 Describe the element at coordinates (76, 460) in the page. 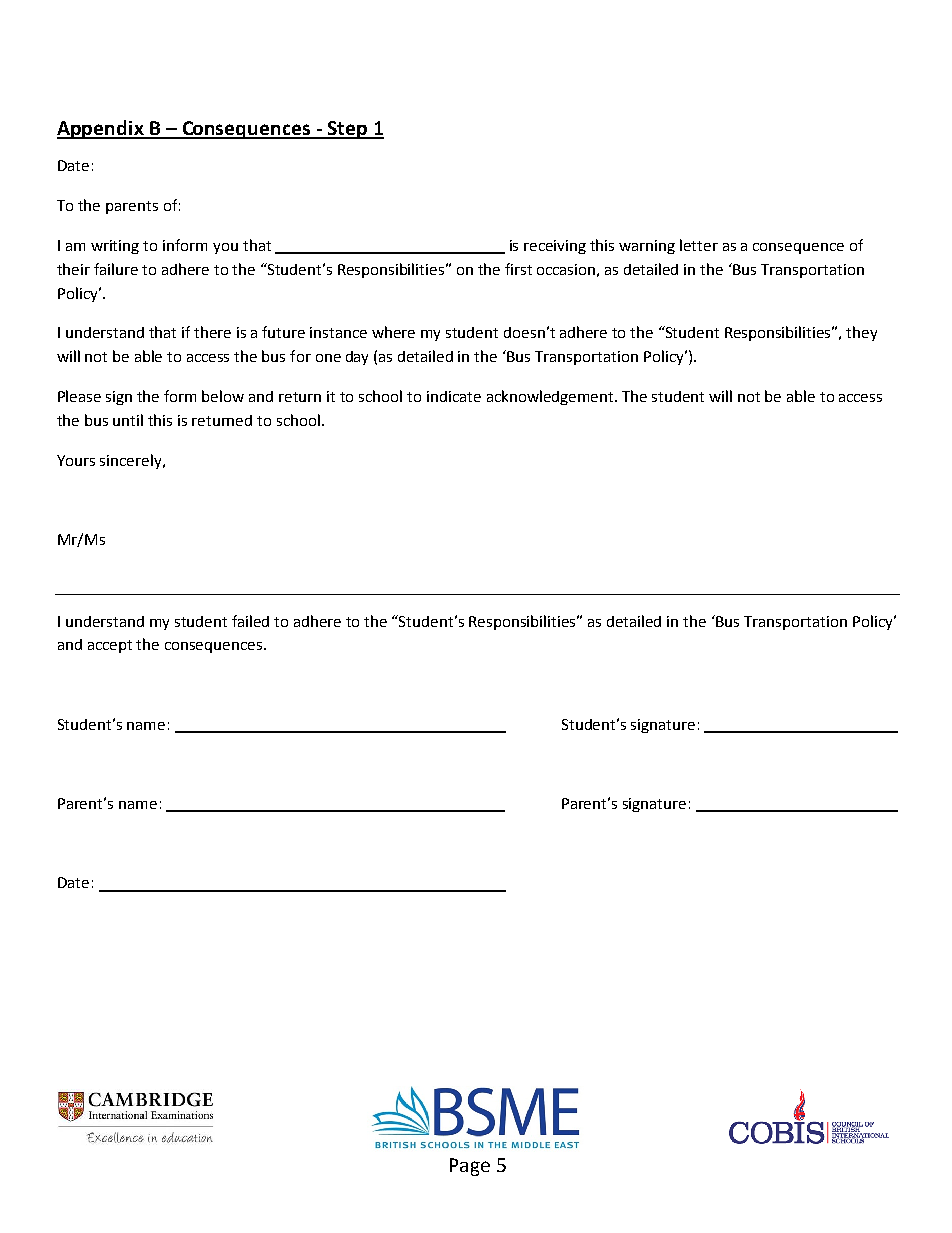

I see `Yours` at that location.
